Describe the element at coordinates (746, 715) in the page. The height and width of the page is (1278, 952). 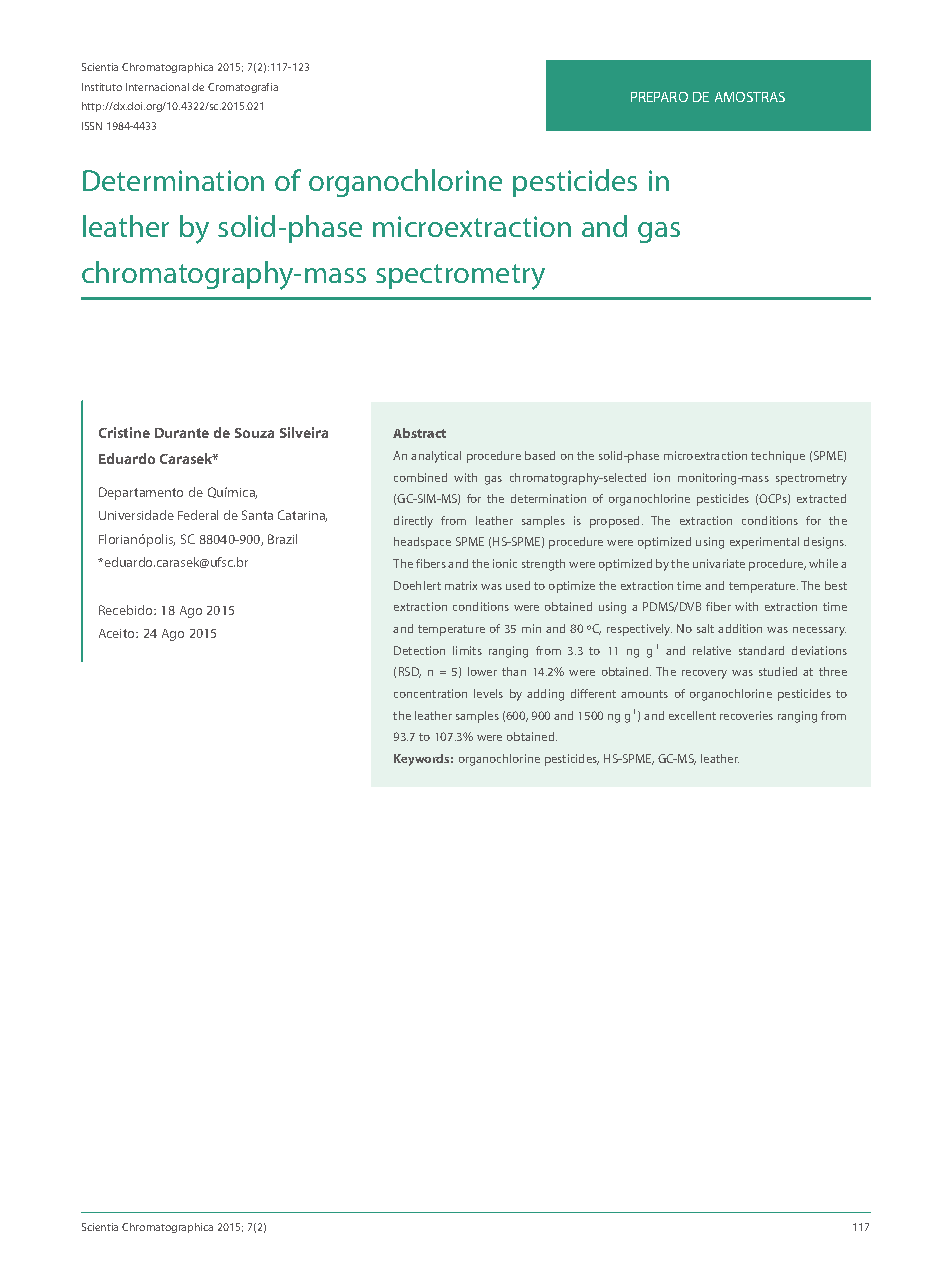
I see `recoveries` at that location.
